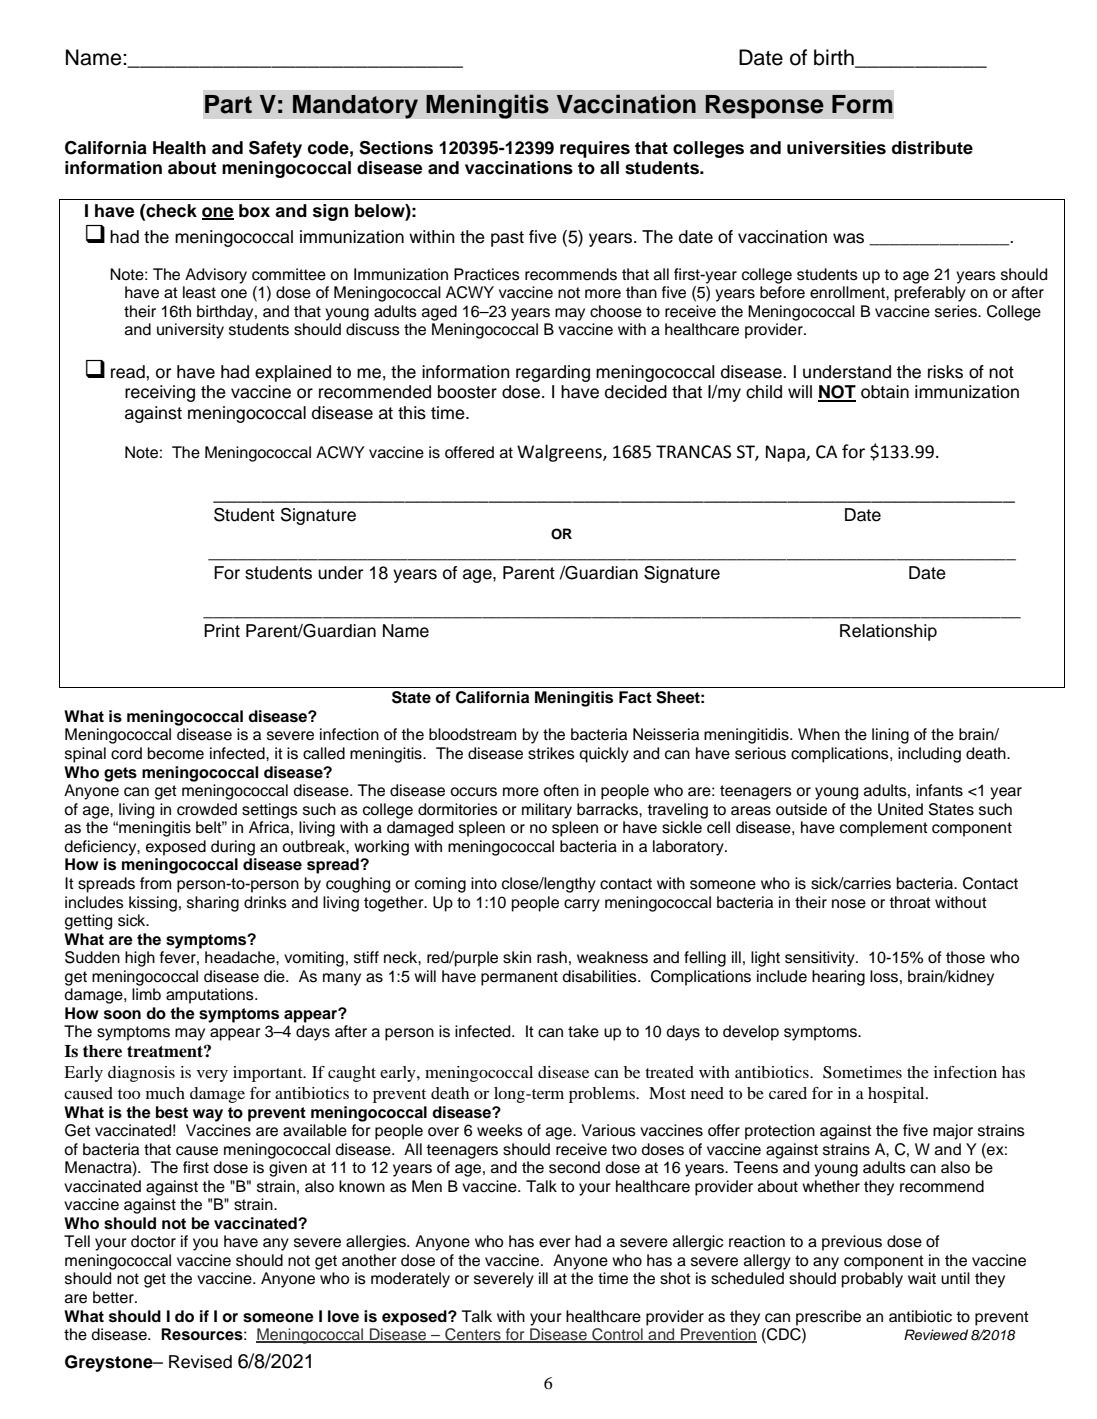 The height and width of the screenshot is (1419, 1097). Describe the element at coordinates (176, 753) in the screenshot. I see `become` at that location.
